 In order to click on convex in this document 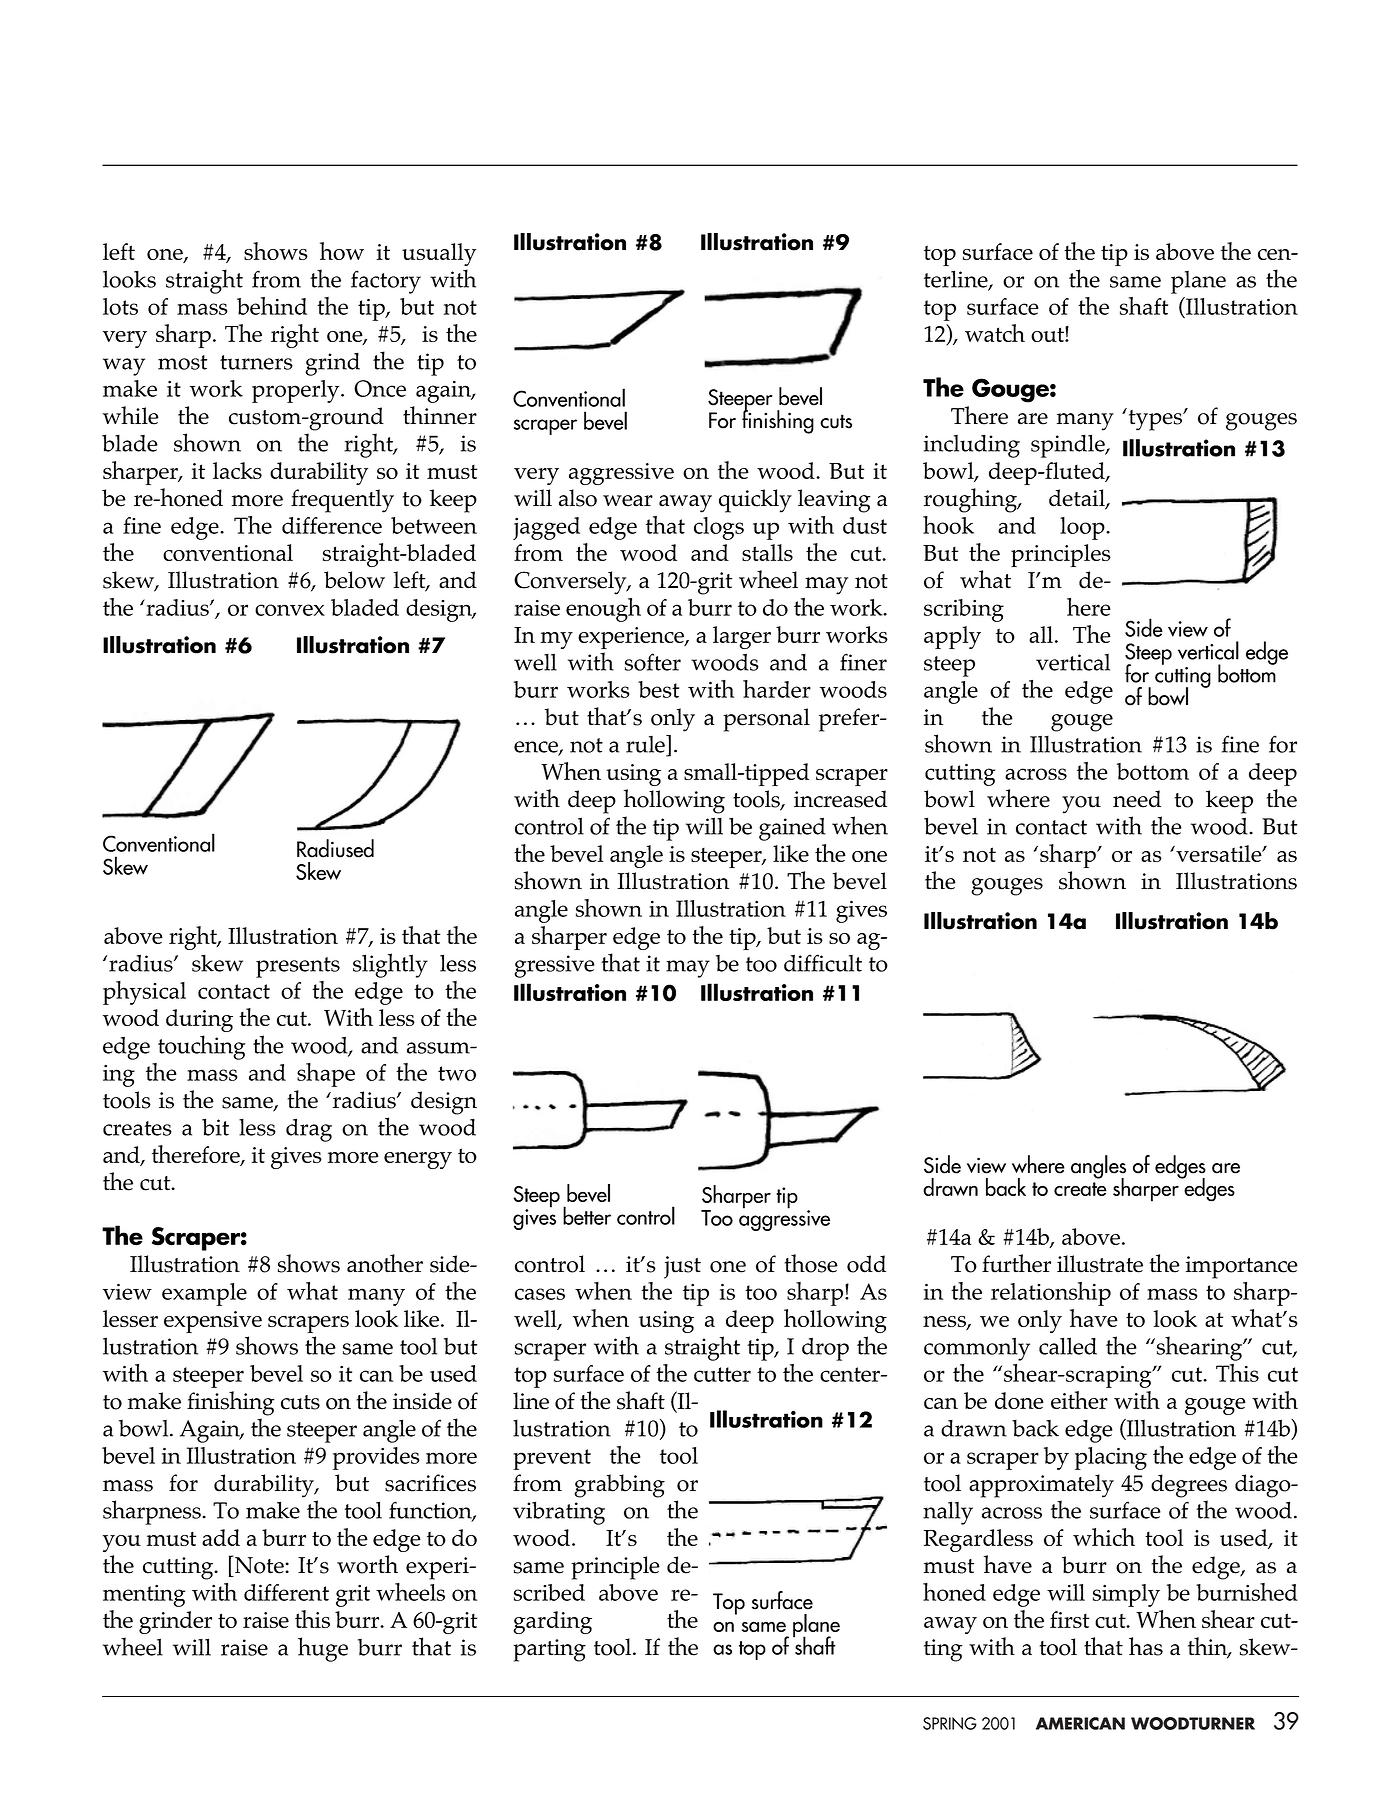, I will do `click(290, 610)`.
